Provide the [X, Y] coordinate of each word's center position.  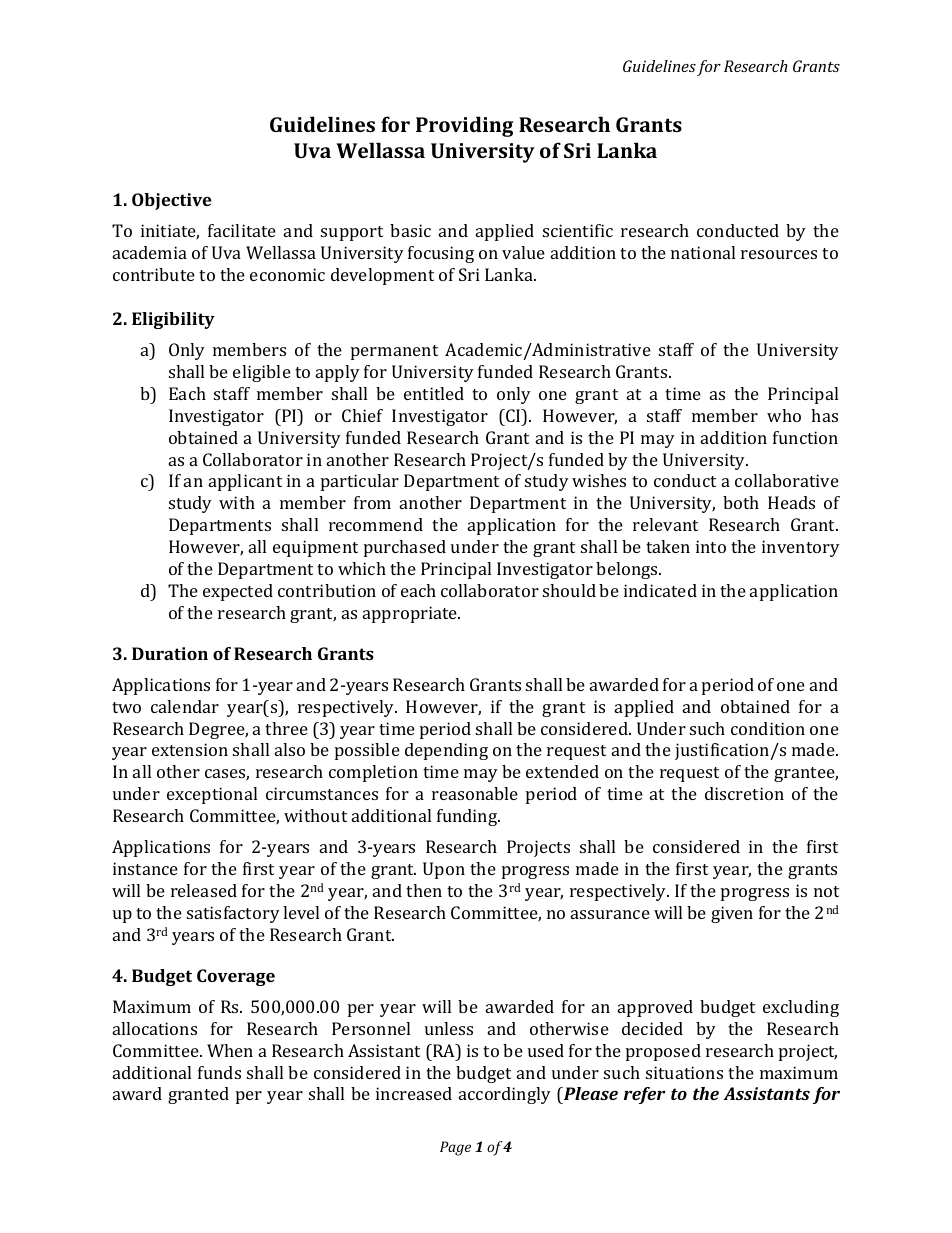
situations [684, 1072]
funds [219, 1072]
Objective [171, 201]
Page [455, 1148]
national [703, 252]
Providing [464, 126]
